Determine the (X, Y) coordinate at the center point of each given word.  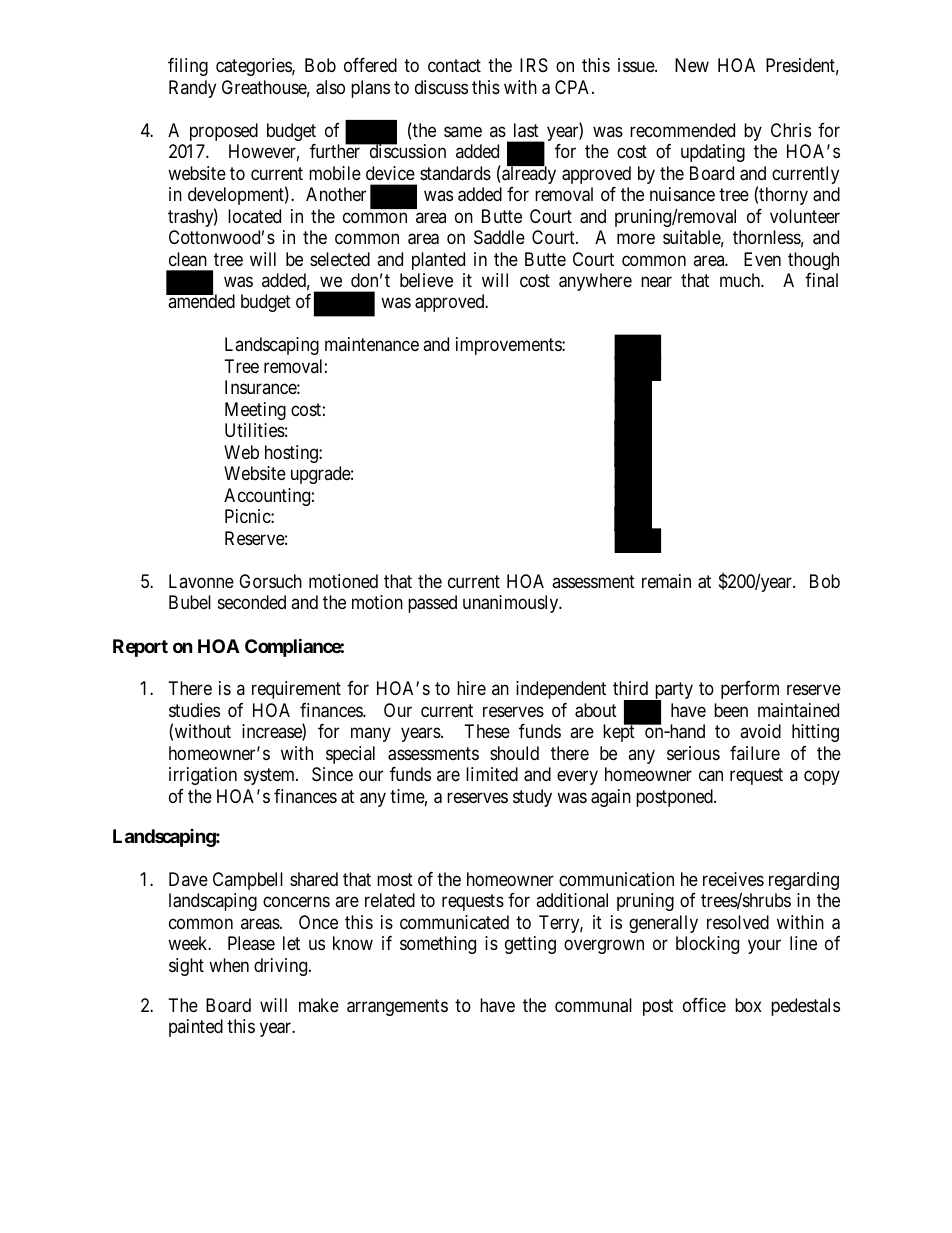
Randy (192, 89)
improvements (509, 346)
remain (666, 581)
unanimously (512, 604)
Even (762, 259)
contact (454, 66)
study (532, 798)
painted (196, 1028)
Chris (791, 130)
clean (188, 259)
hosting (292, 454)
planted (438, 261)
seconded (252, 602)
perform (750, 690)
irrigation (203, 776)
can (711, 776)
